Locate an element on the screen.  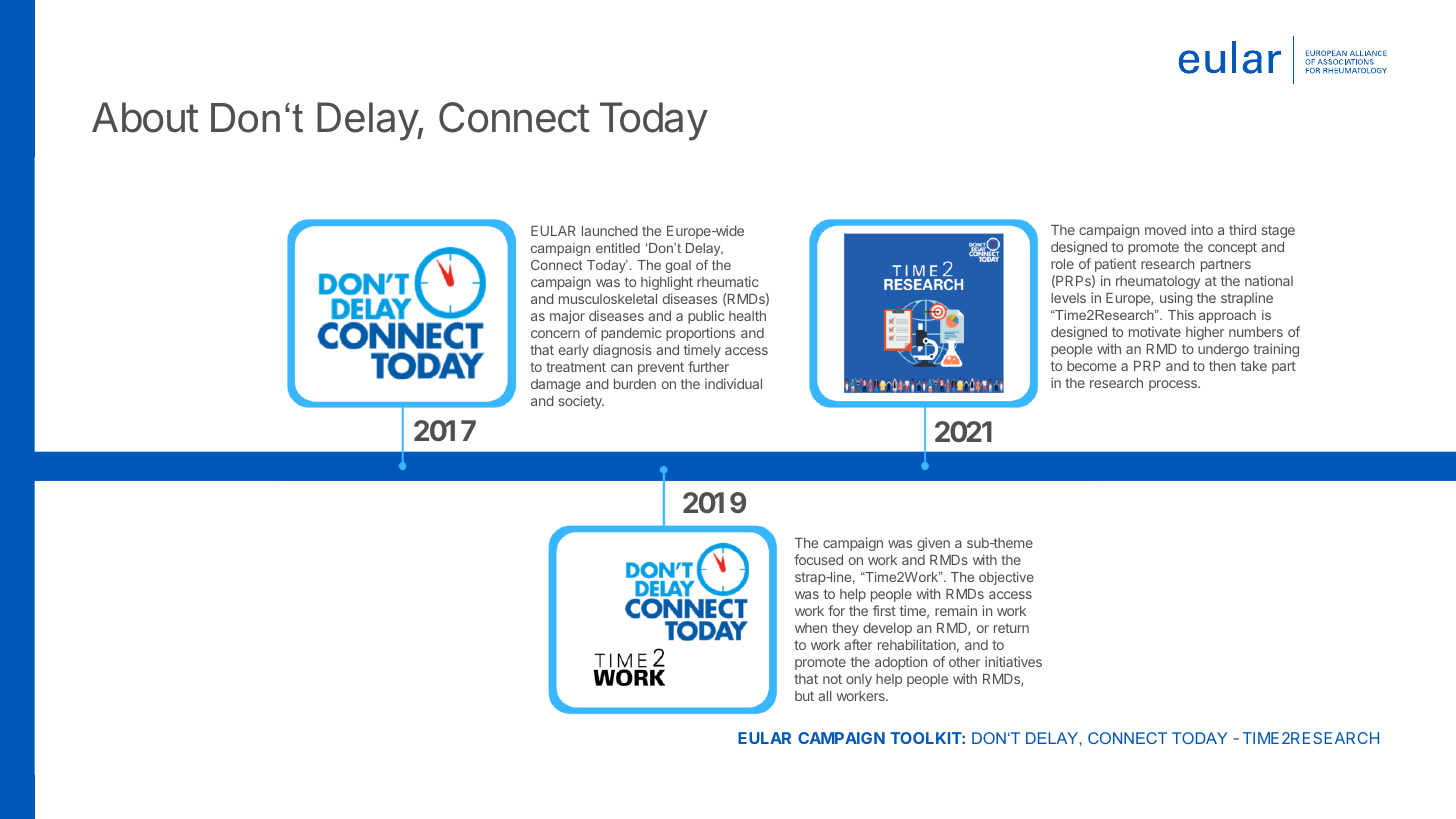
entitled is located at coordinates (618, 248).
